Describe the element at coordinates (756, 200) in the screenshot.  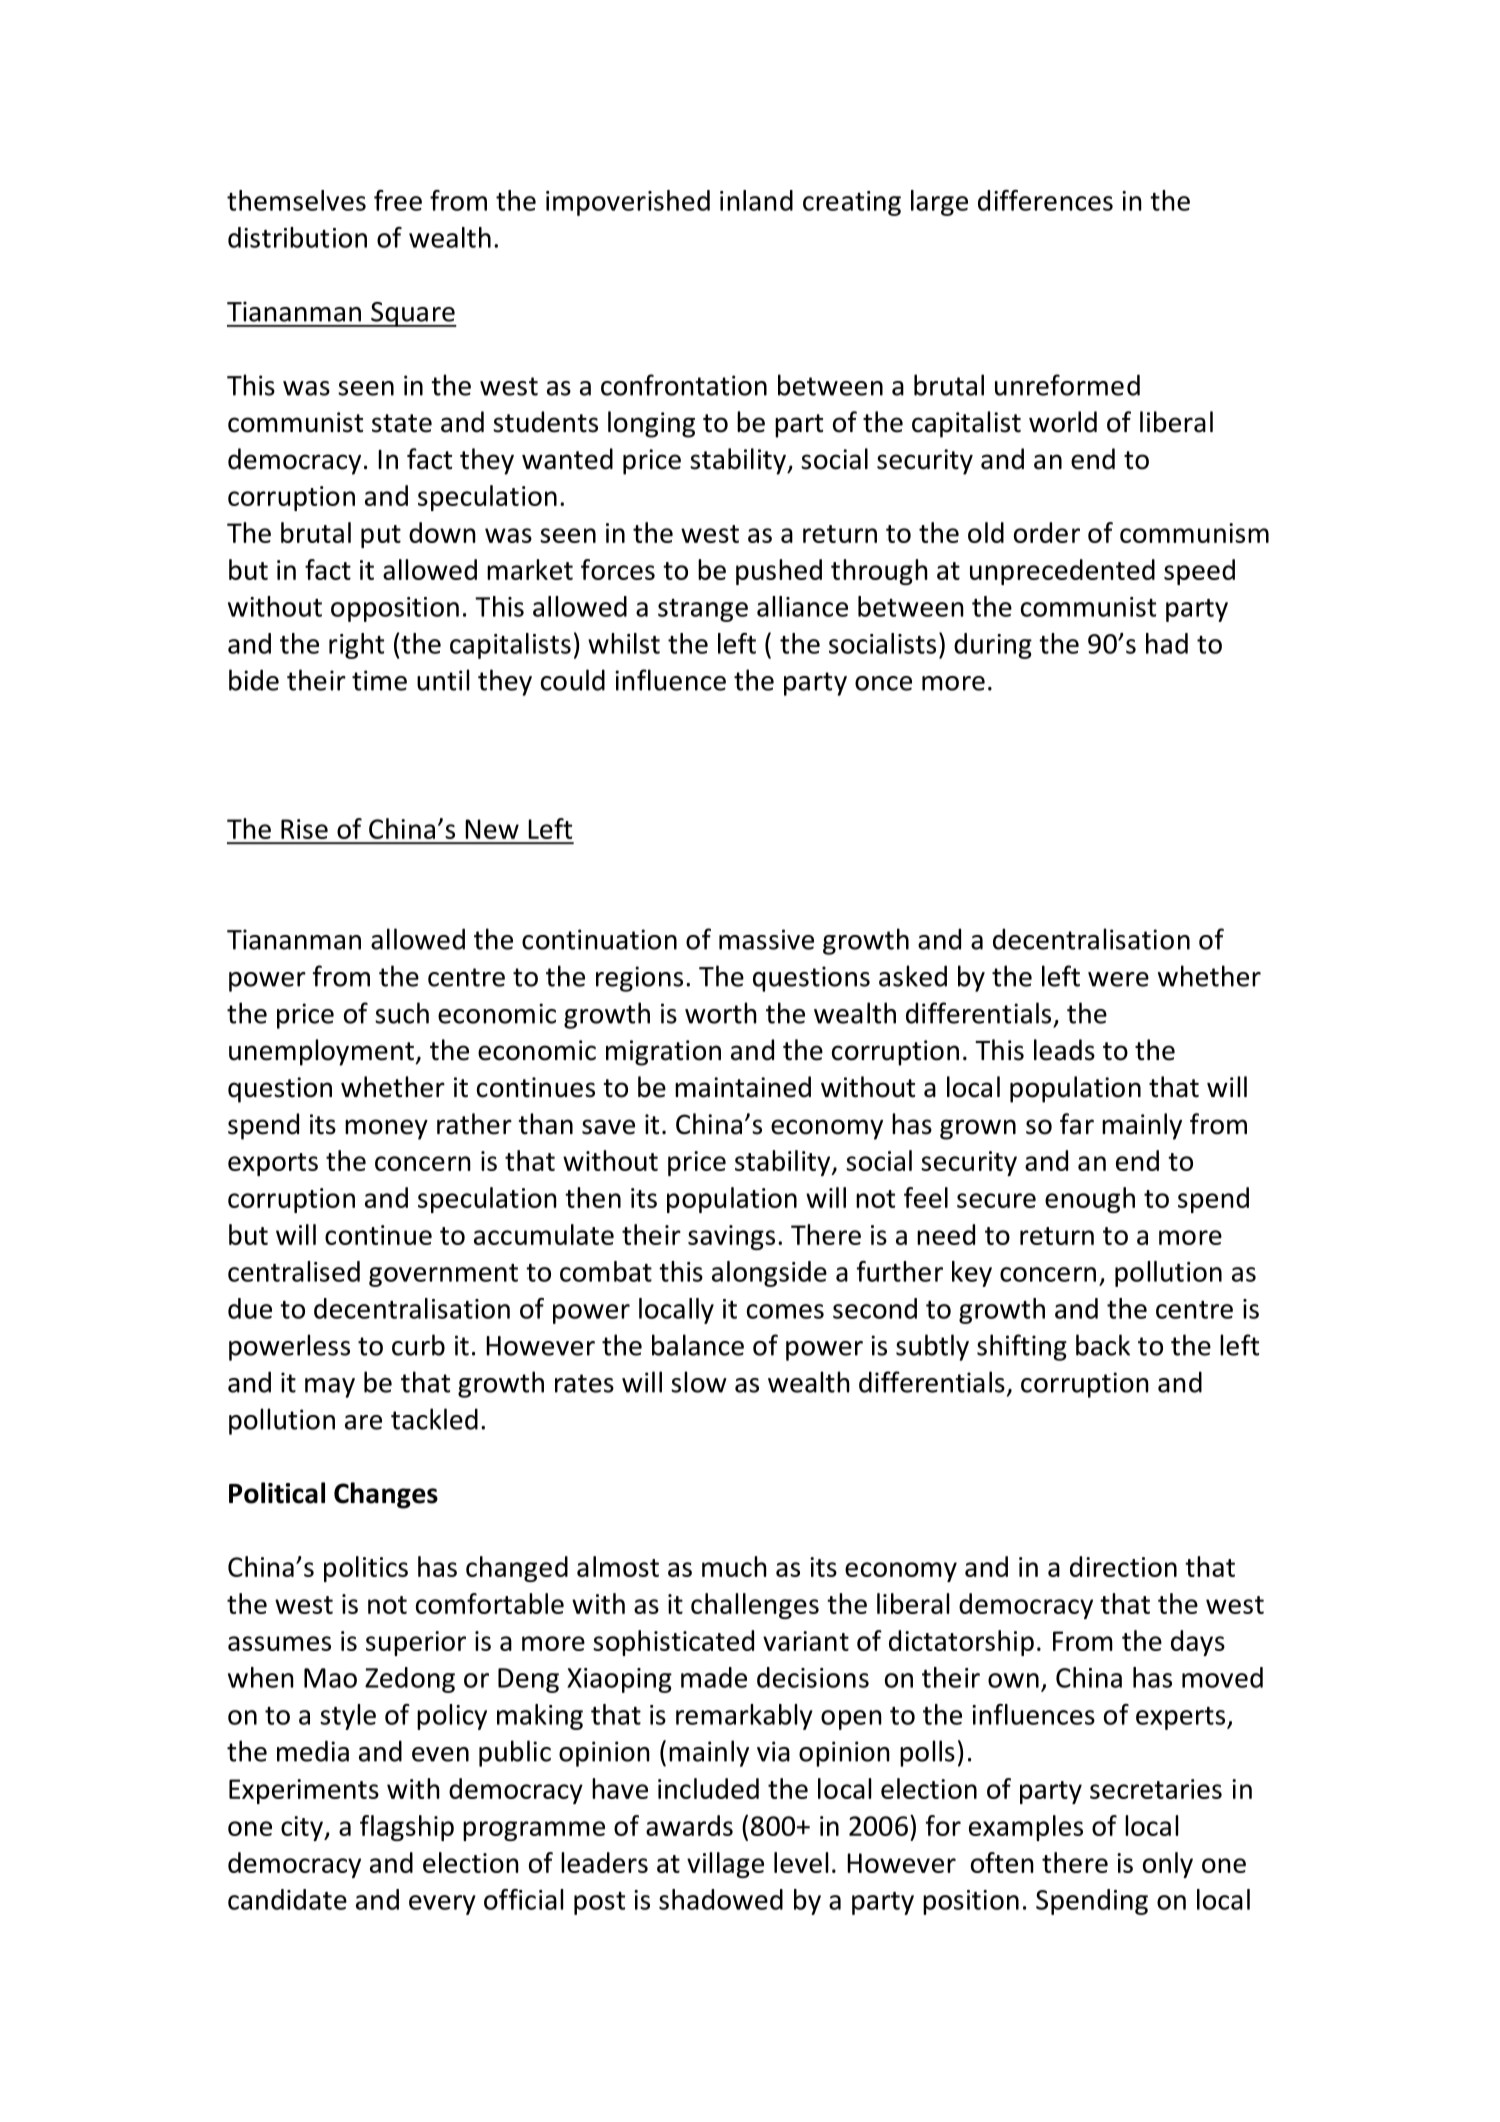
I see `inland` at that location.
